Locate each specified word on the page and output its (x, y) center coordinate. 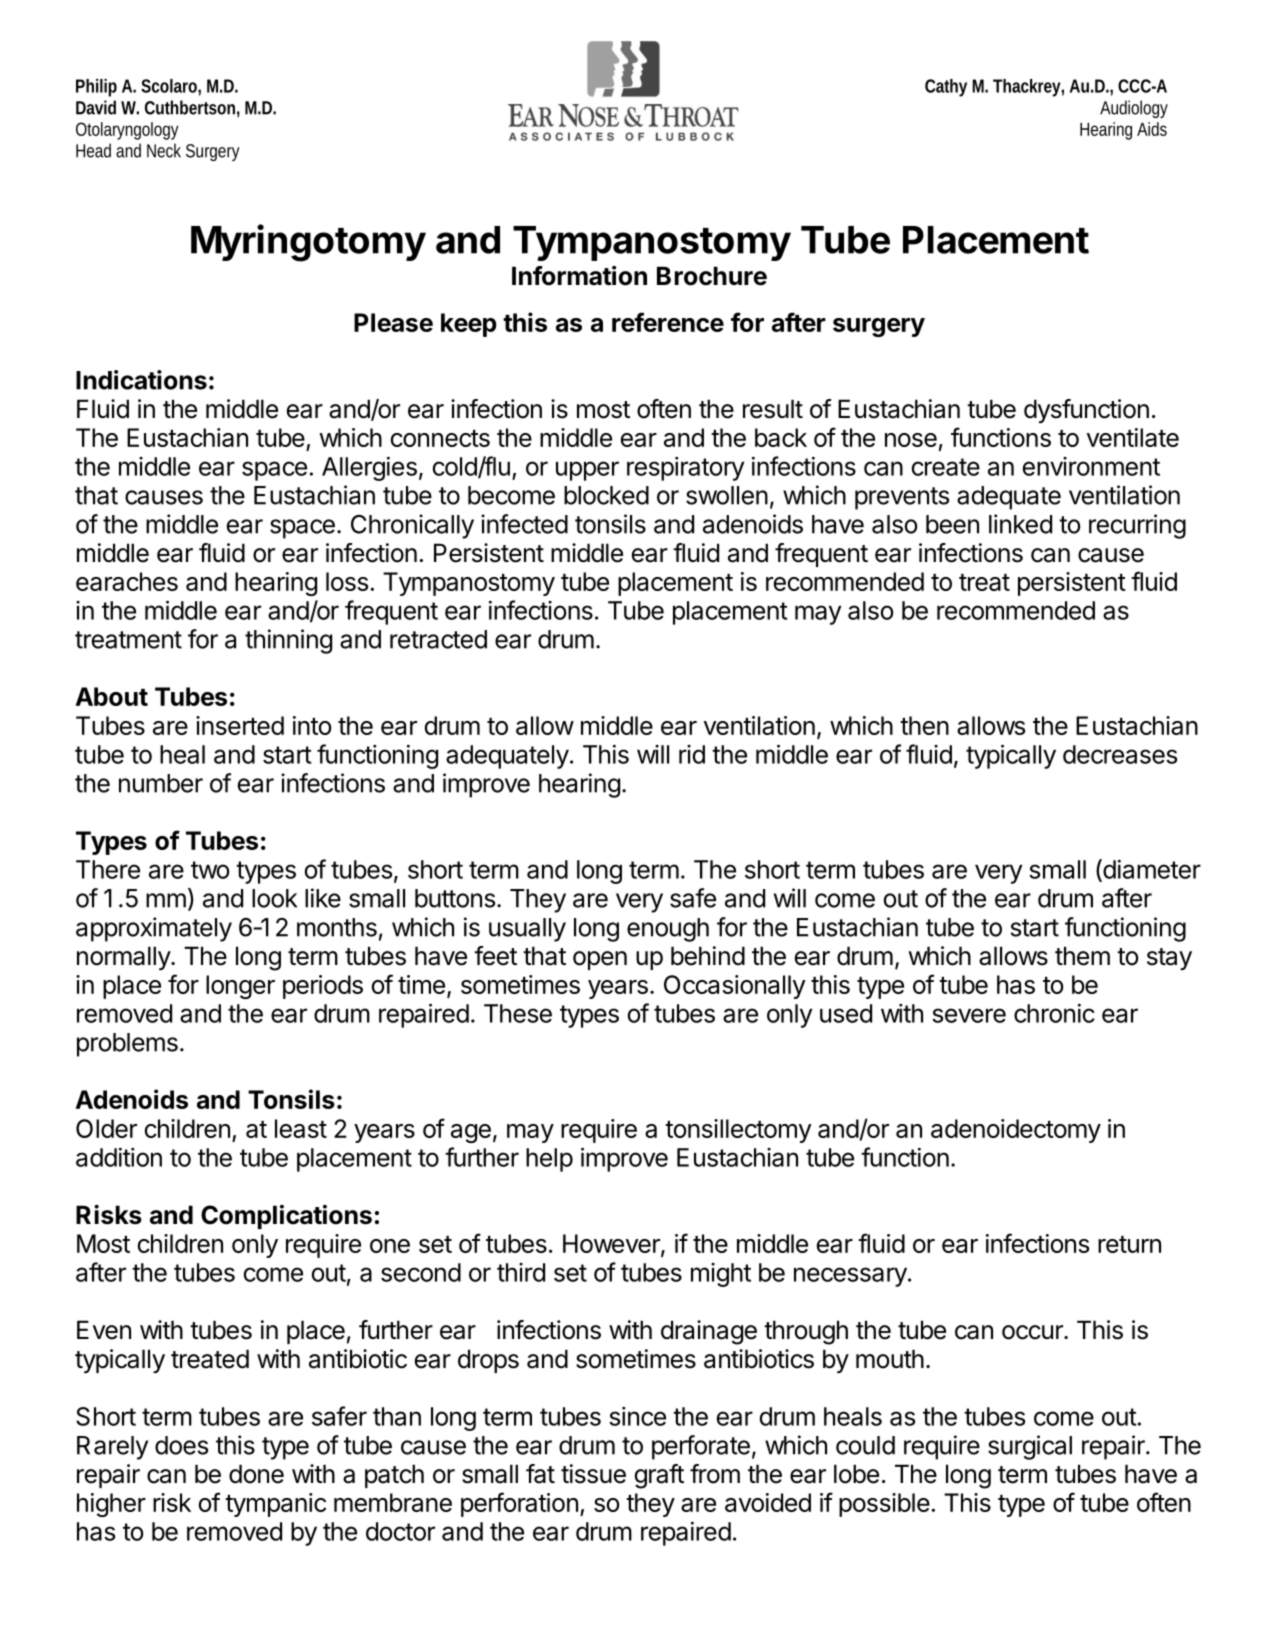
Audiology (1134, 109)
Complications (286, 1217)
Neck (164, 150)
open (600, 960)
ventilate (1133, 437)
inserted (240, 725)
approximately (154, 929)
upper (587, 471)
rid (692, 754)
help (549, 1160)
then (924, 725)
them (1082, 956)
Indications (141, 380)
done (256, 1474)
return (1129, 1244)
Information (579, 276)
